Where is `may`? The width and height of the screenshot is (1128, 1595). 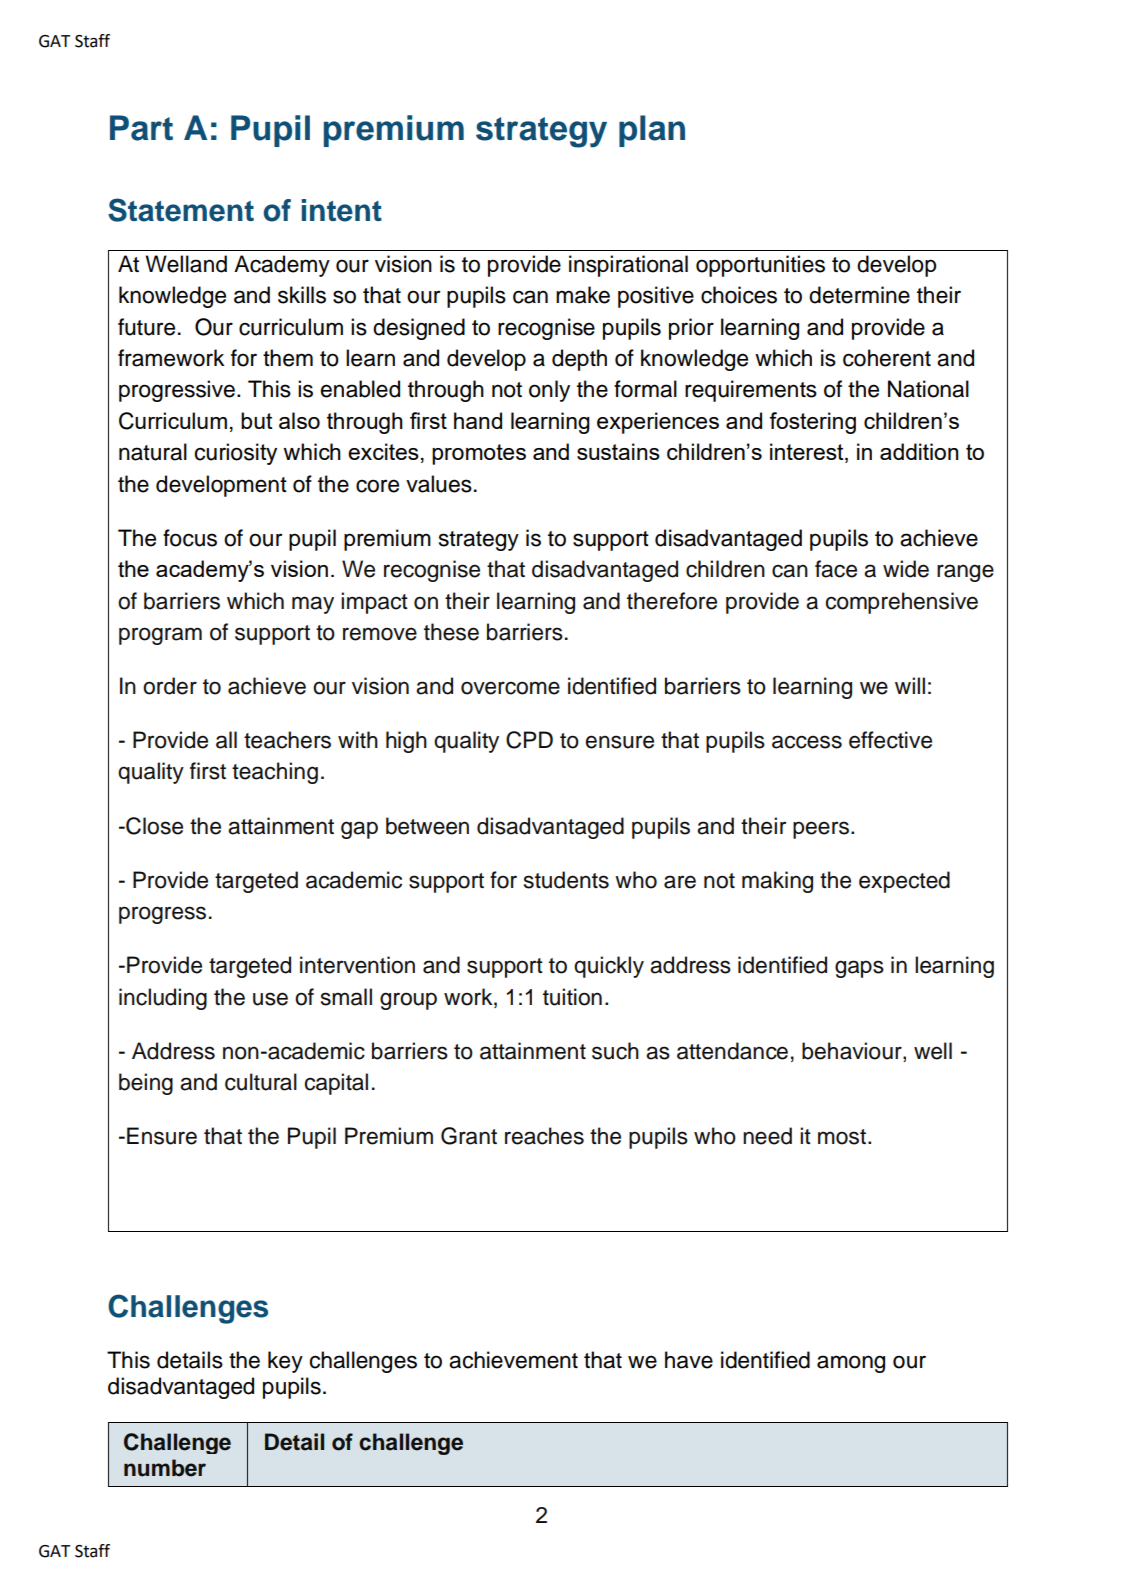
may is located at coordinates (313, 605).
